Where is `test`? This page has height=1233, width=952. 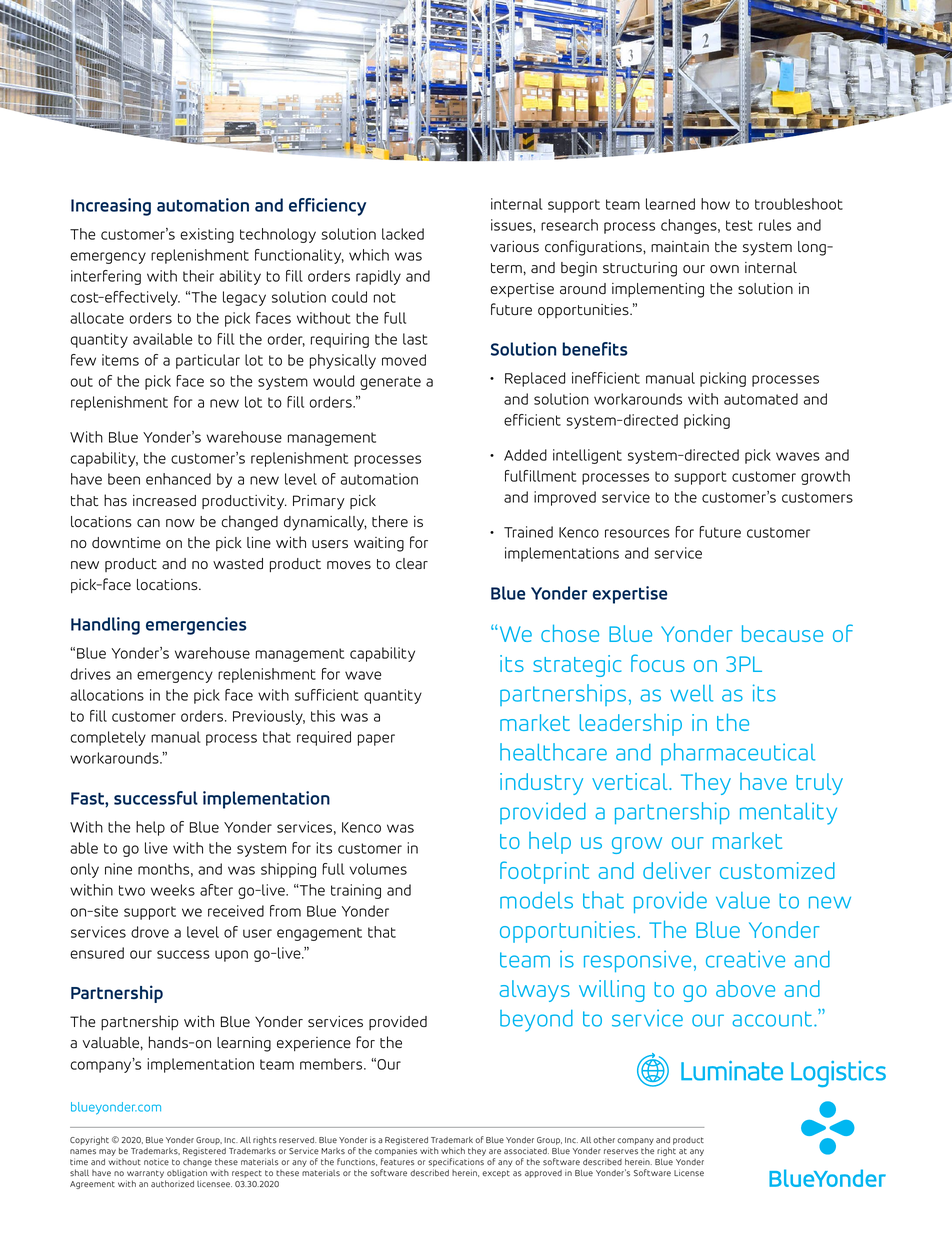
test is located at coordinates (739, 225).
